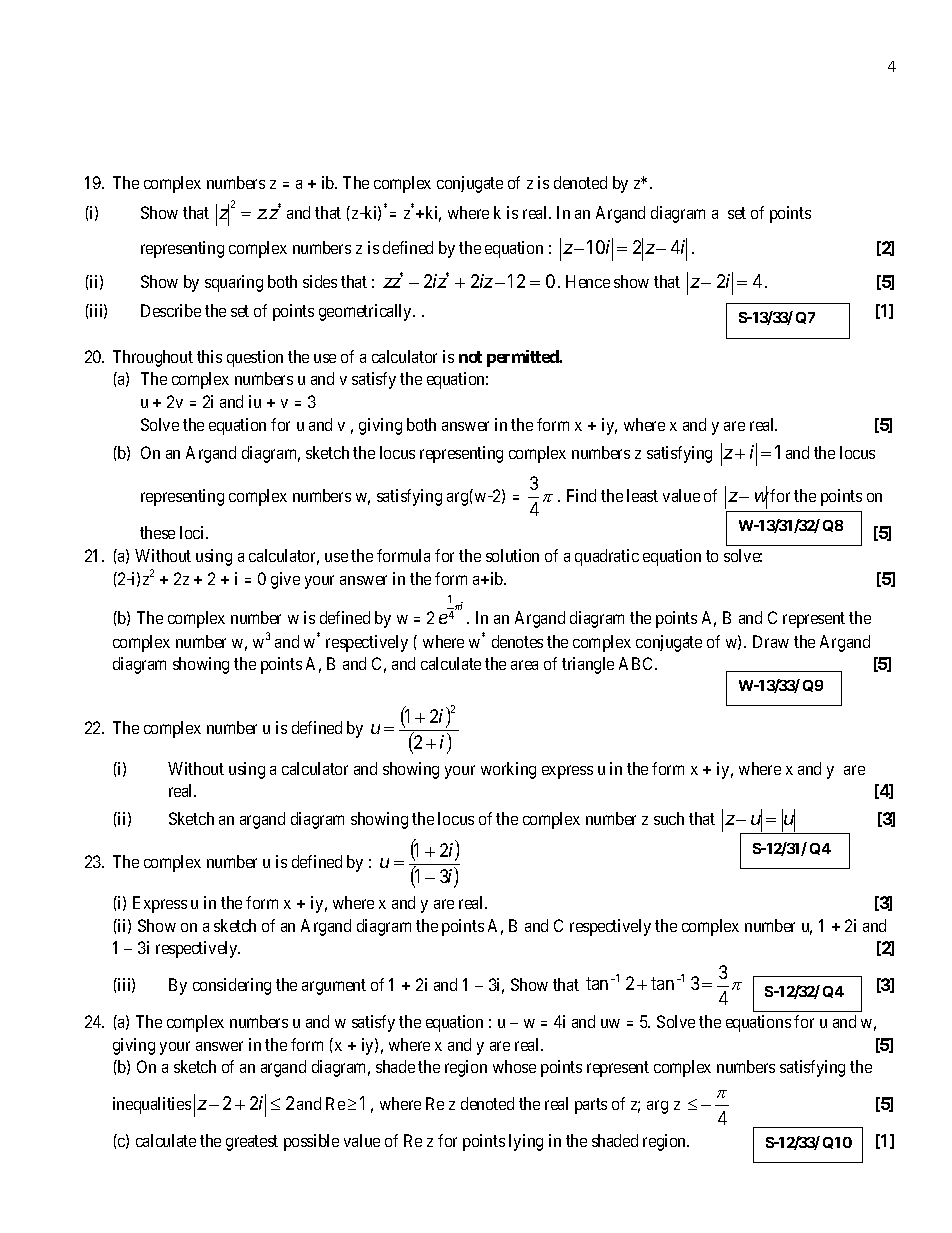 This screenshot has height=1233, width=952. What do you see at coordinates (232, 986) in the screenshot?
I see `considering` at bounding box center [232, 986].
